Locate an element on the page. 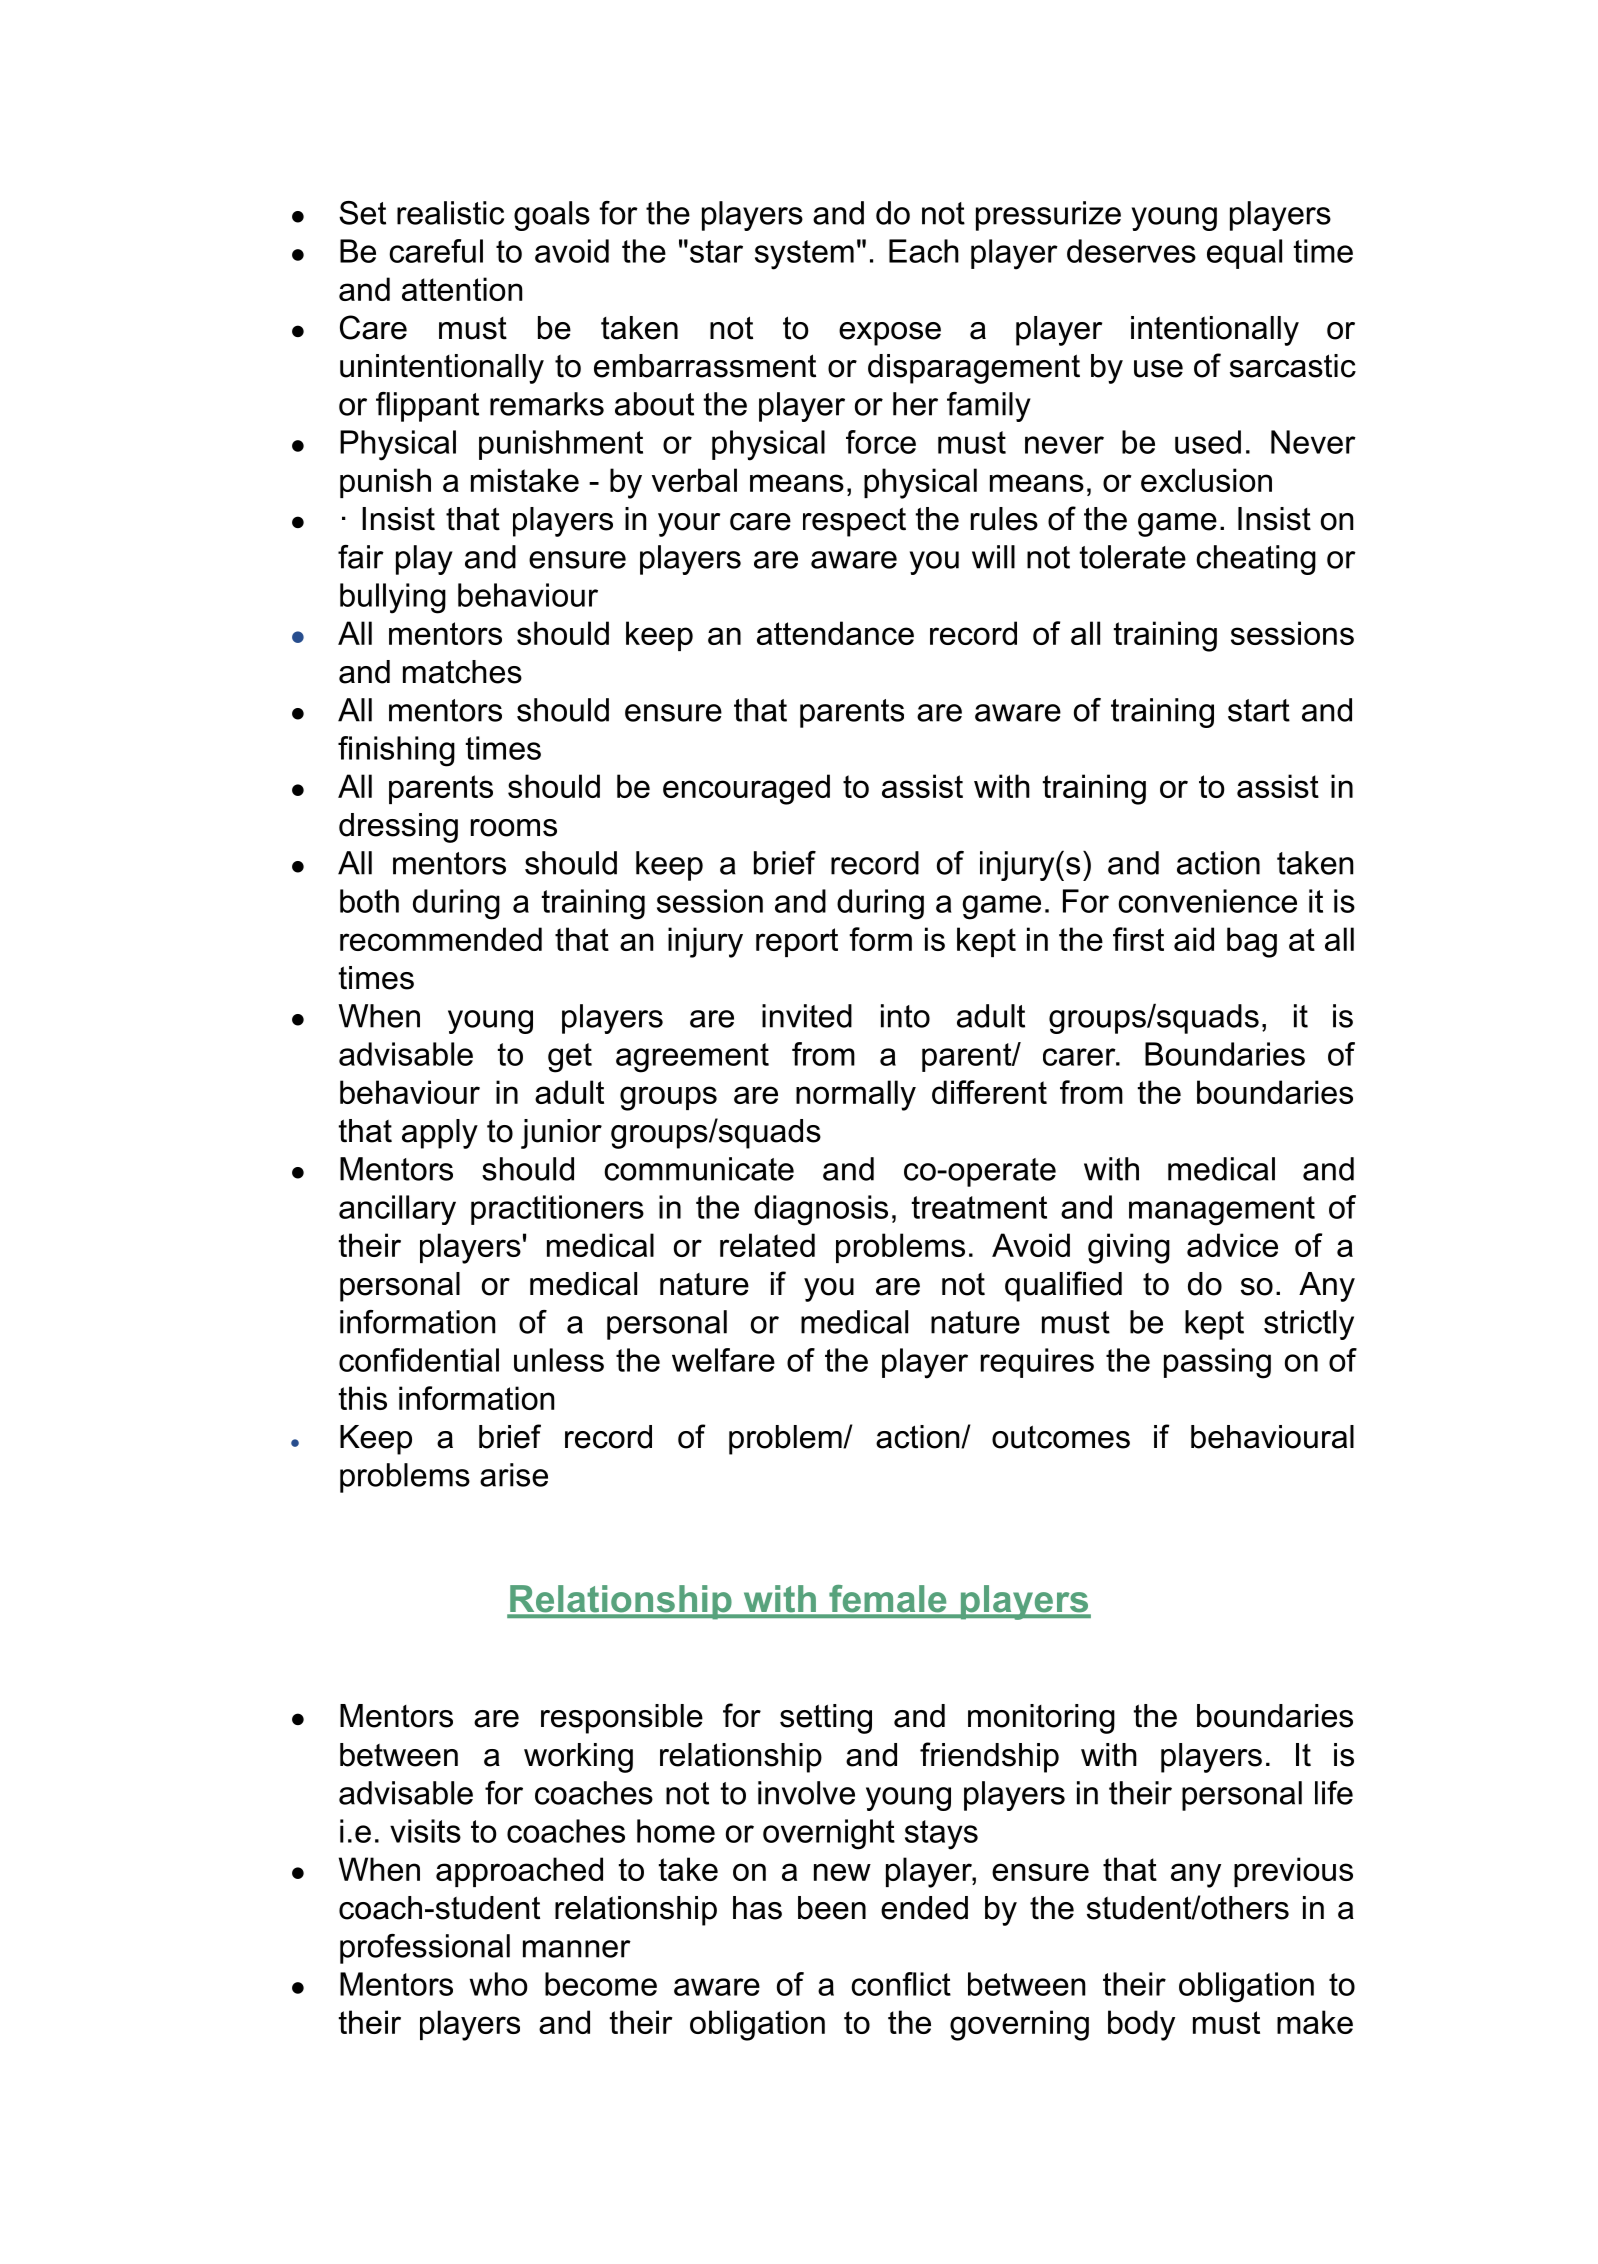 Image resolution: width=1598 pixels, height=2264 pixels. conflict is located at coordinates (901, 1984).
